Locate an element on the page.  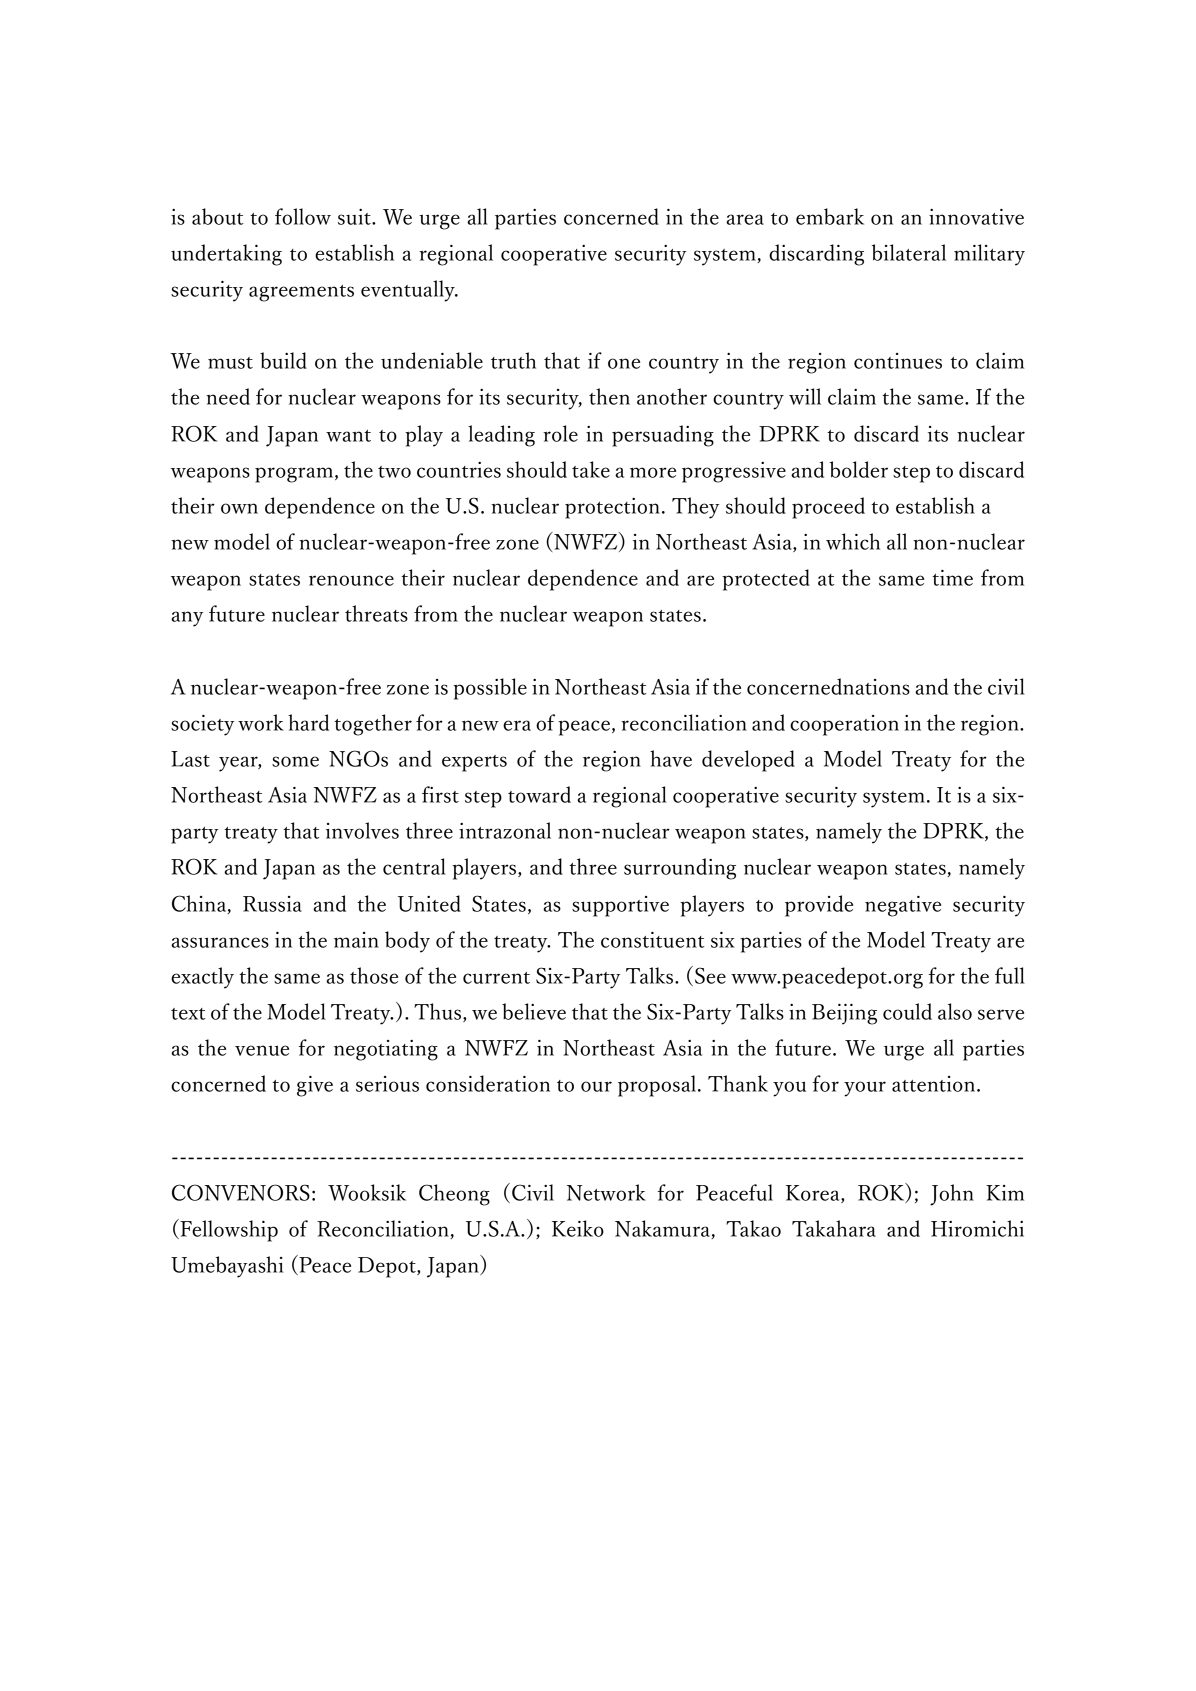
Keiko is located at coordinates (578, 1228).
